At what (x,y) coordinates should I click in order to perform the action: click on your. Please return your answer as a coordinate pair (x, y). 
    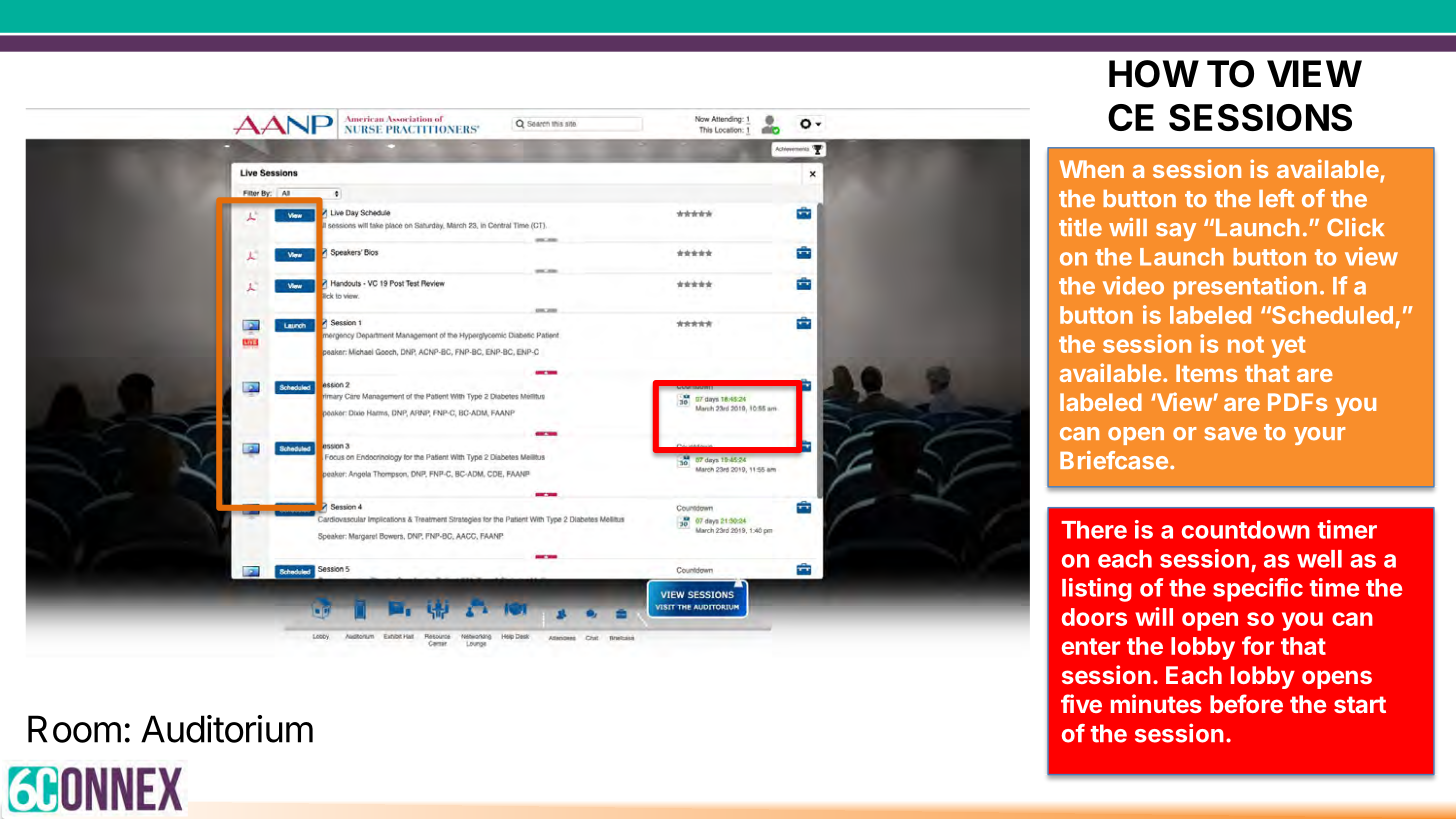
    Looking at the image, I should click on (1319, 436).
